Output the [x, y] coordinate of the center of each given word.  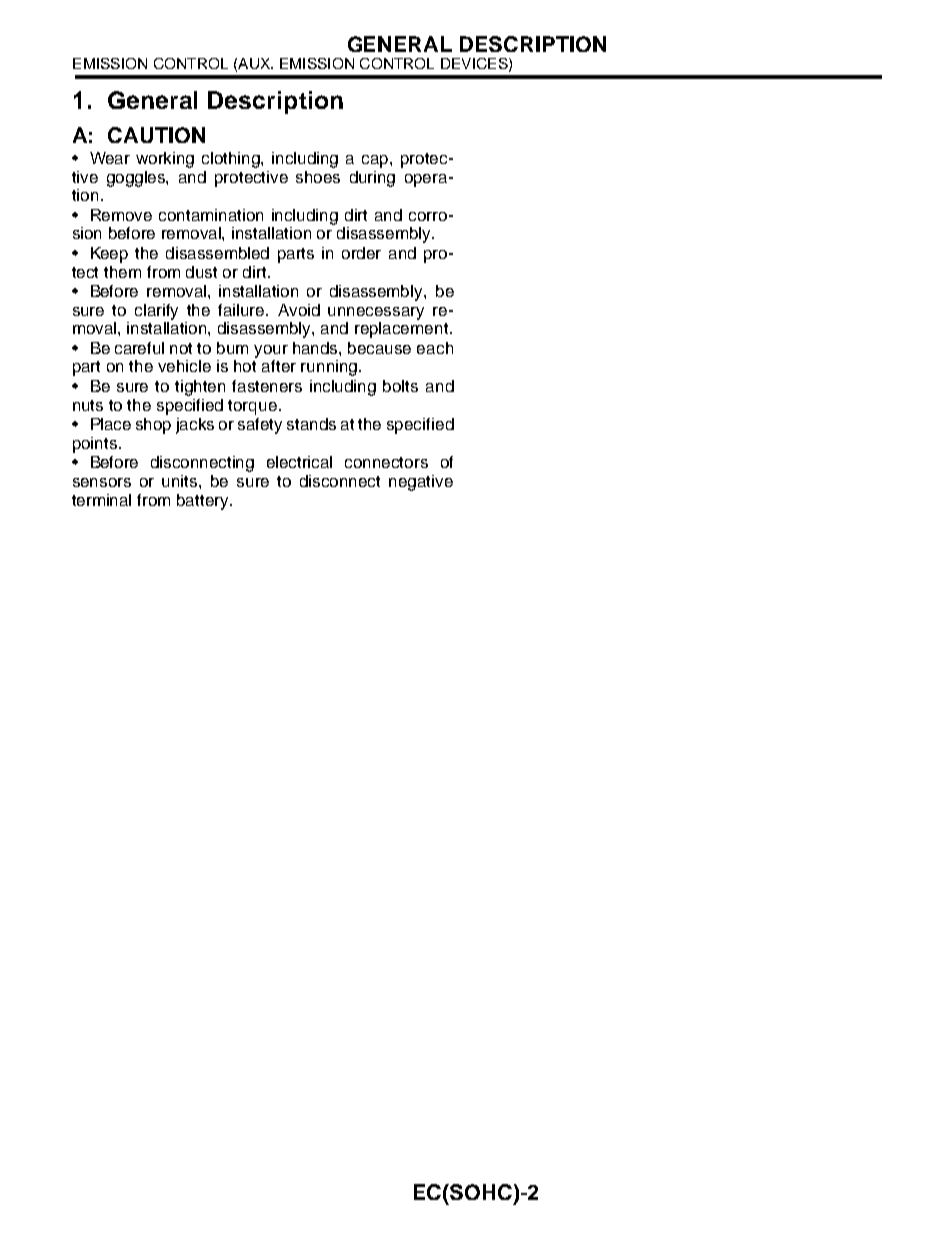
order [361, 253]
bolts [400, 386]
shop [153, 426]
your [271, 351]
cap [376, 161]
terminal [101, 500]
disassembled [217, 253]
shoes [318, 177]
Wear [110, 158]
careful [139, 348]
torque [252, 407]
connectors [386, 462]
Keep [109, 255]
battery [204, 502]
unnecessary [376, 313]
